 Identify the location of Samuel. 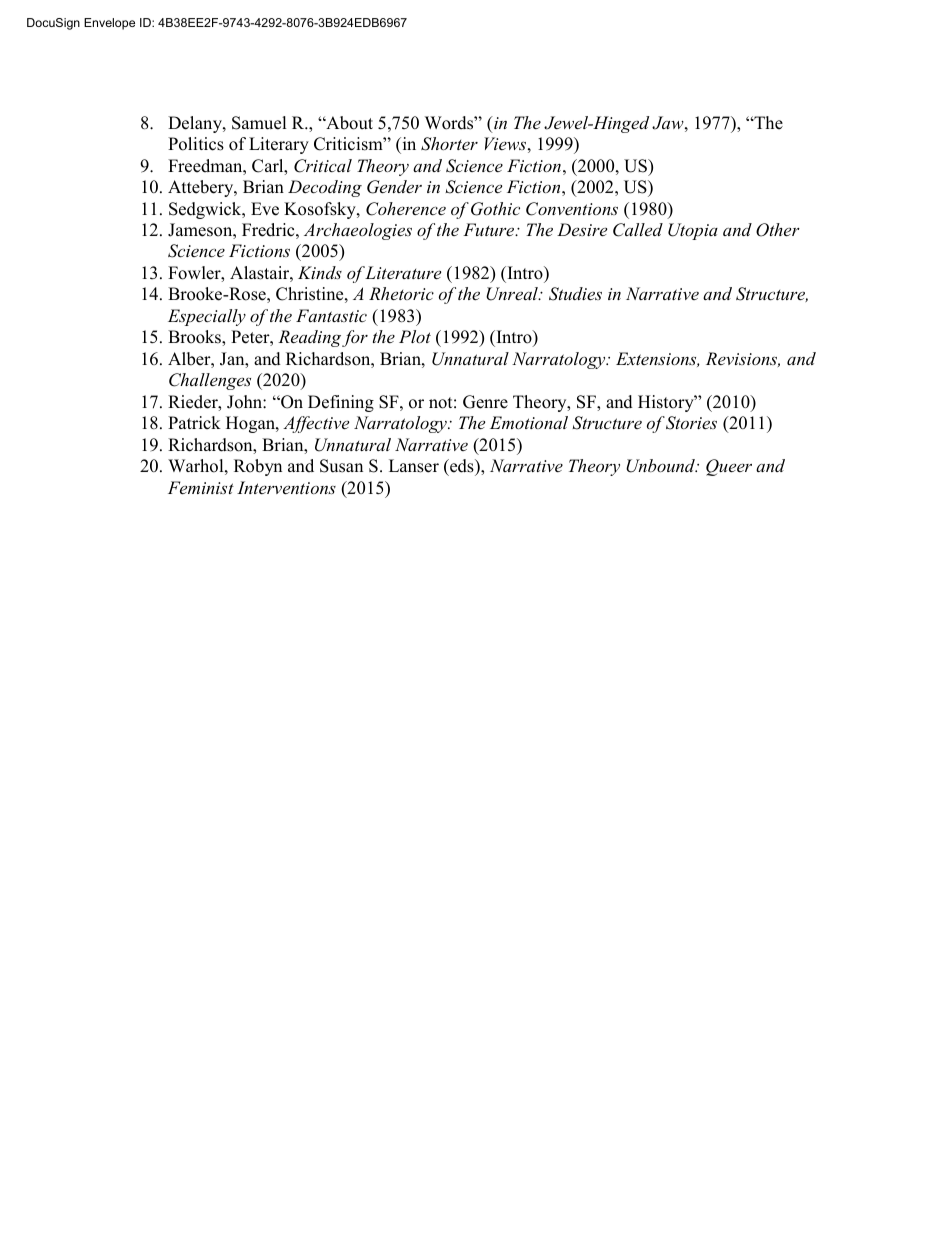
(259, 123).
